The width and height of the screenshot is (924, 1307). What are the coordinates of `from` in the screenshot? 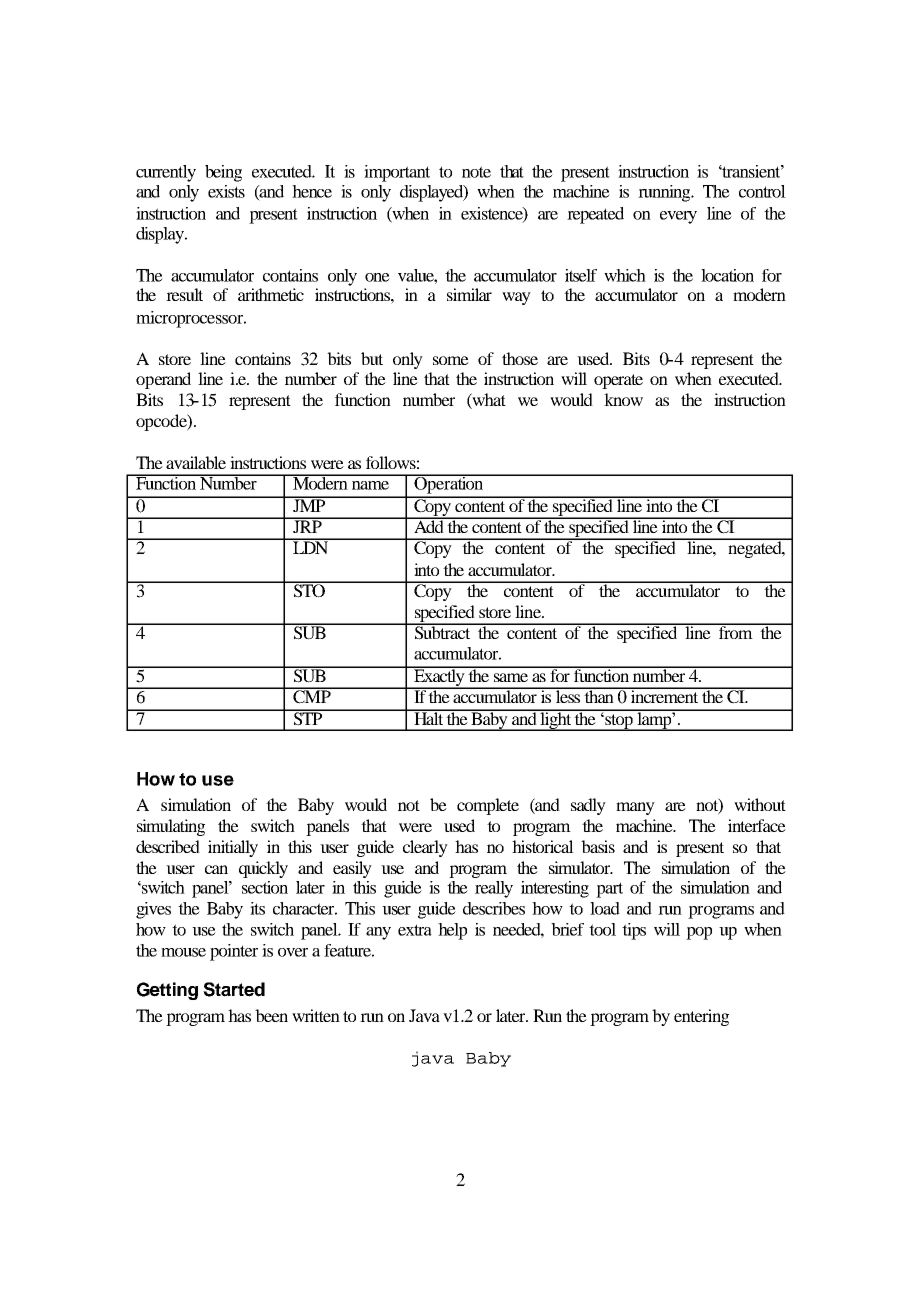 It's located at (736, 631).
